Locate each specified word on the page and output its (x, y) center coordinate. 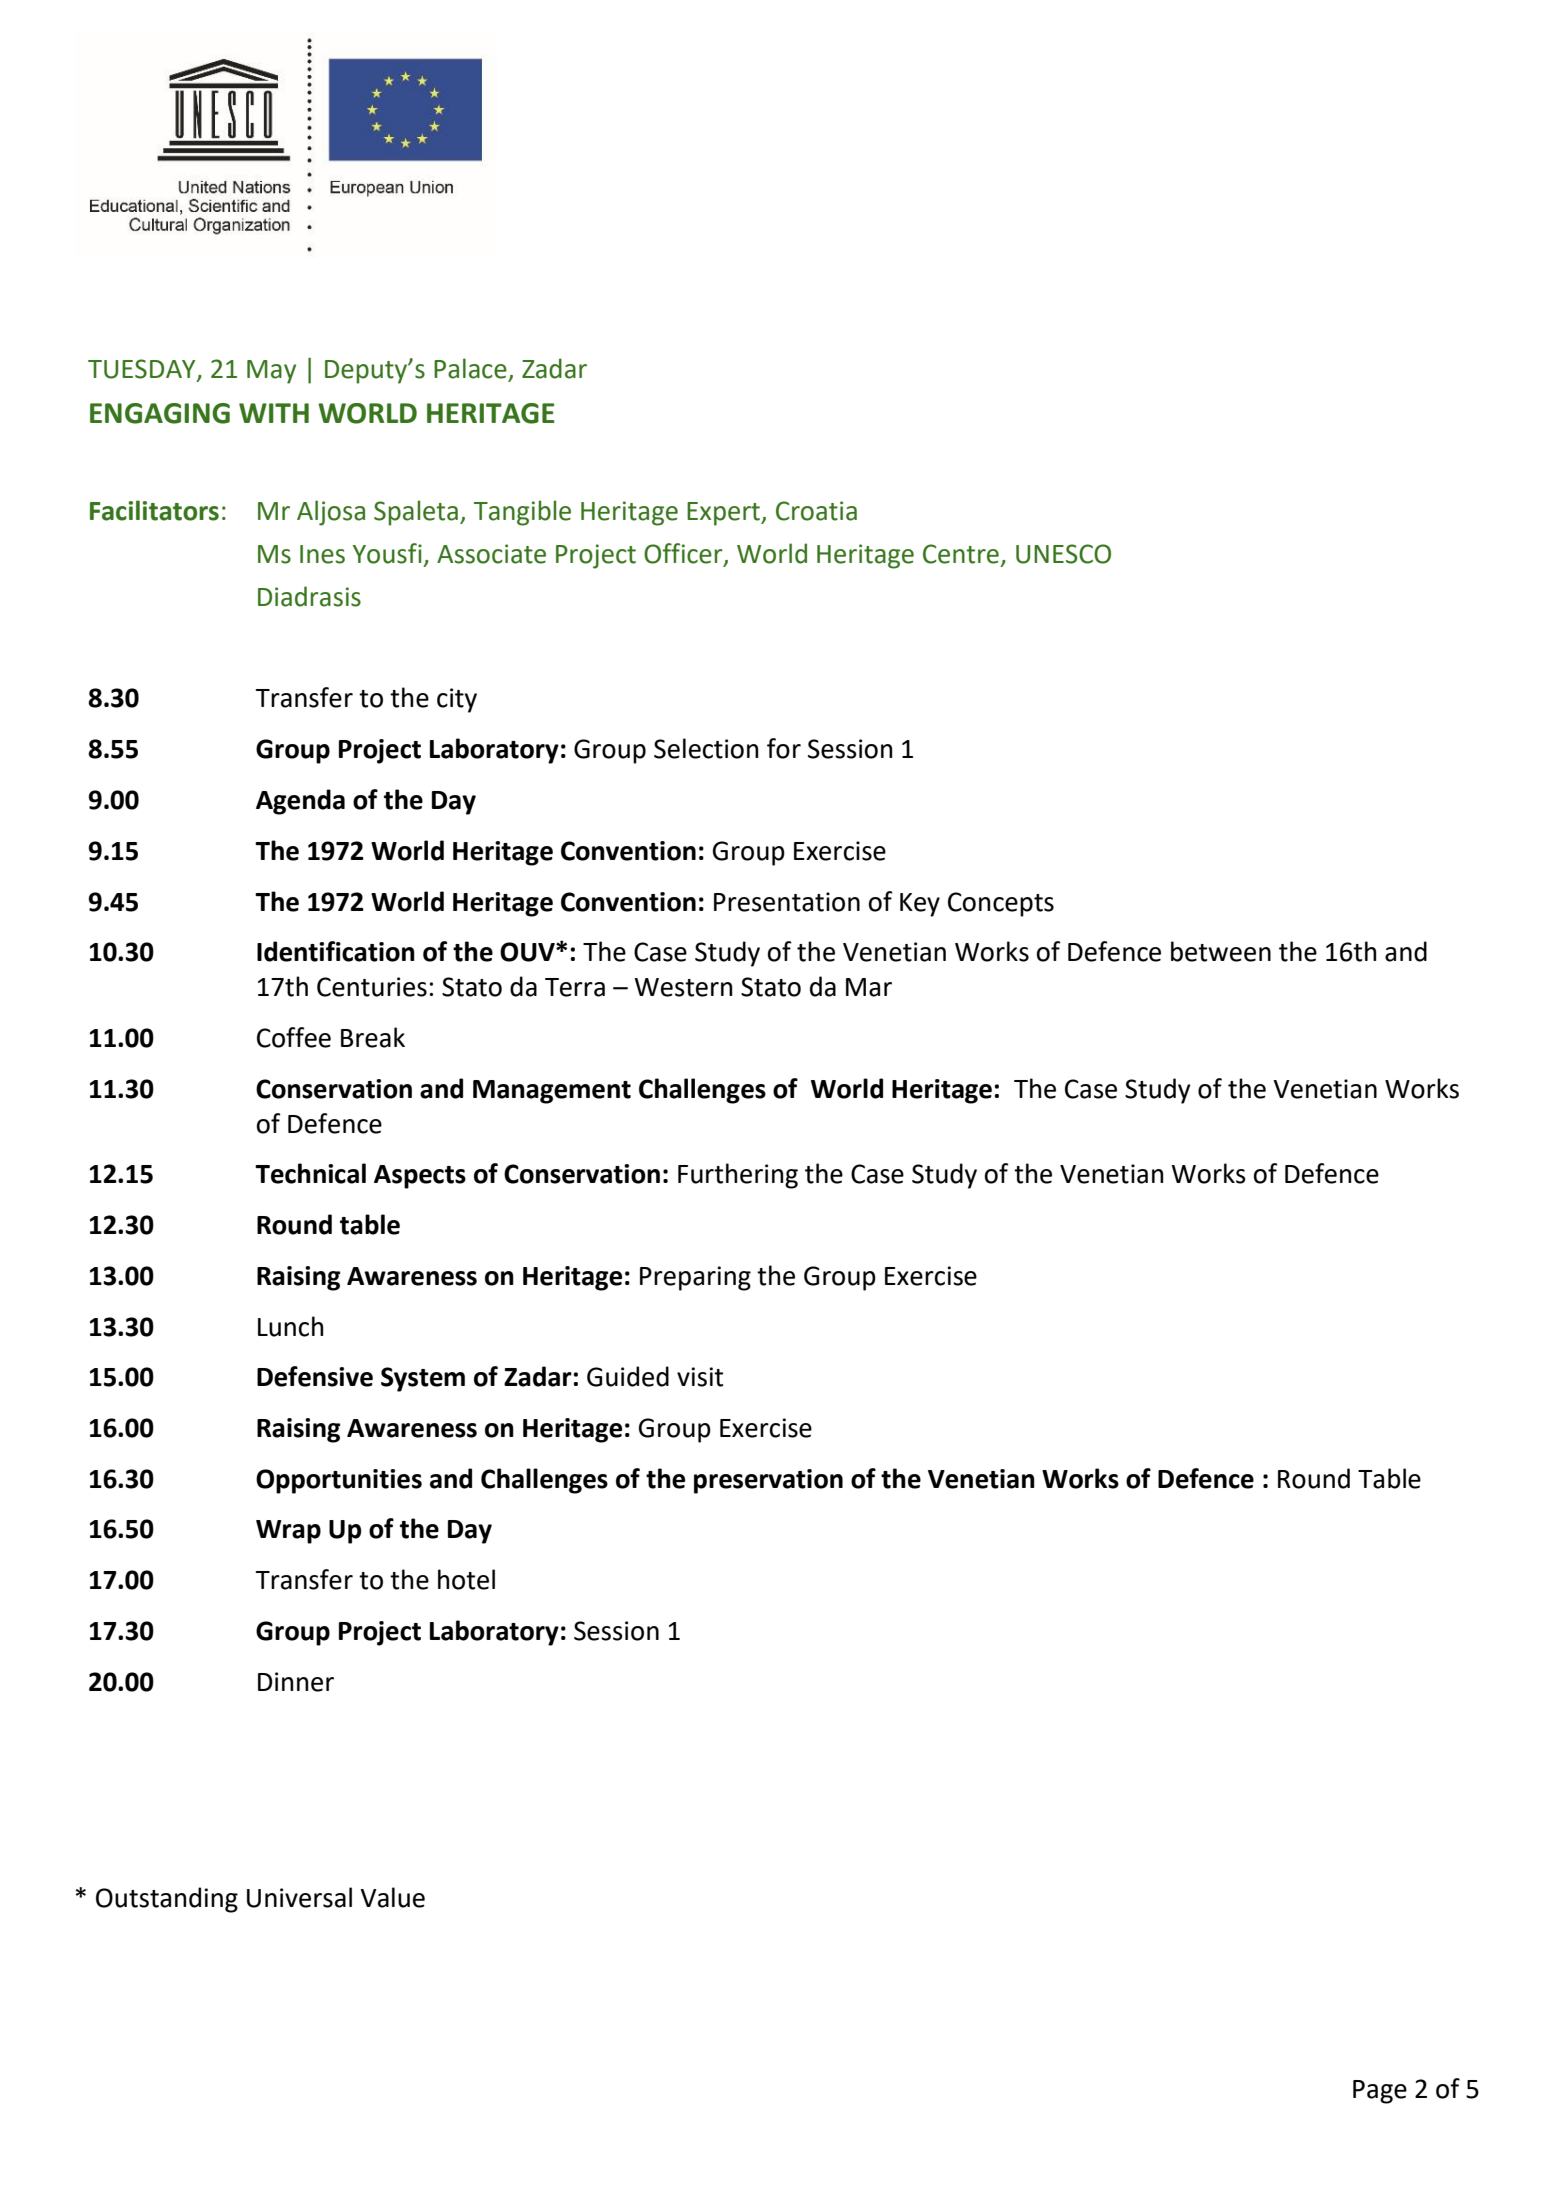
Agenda (300, 802)
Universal (299, 1897)
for (784, 748)
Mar (869, 987)
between (1221, 951)
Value (392, 1897)
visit (700, 1377)
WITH (274, 413)
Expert (725, 514)
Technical (310, 1173)
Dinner (296, 1682)
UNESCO (1063, 554)
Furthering (738, 1176)
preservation (768, 1481)
